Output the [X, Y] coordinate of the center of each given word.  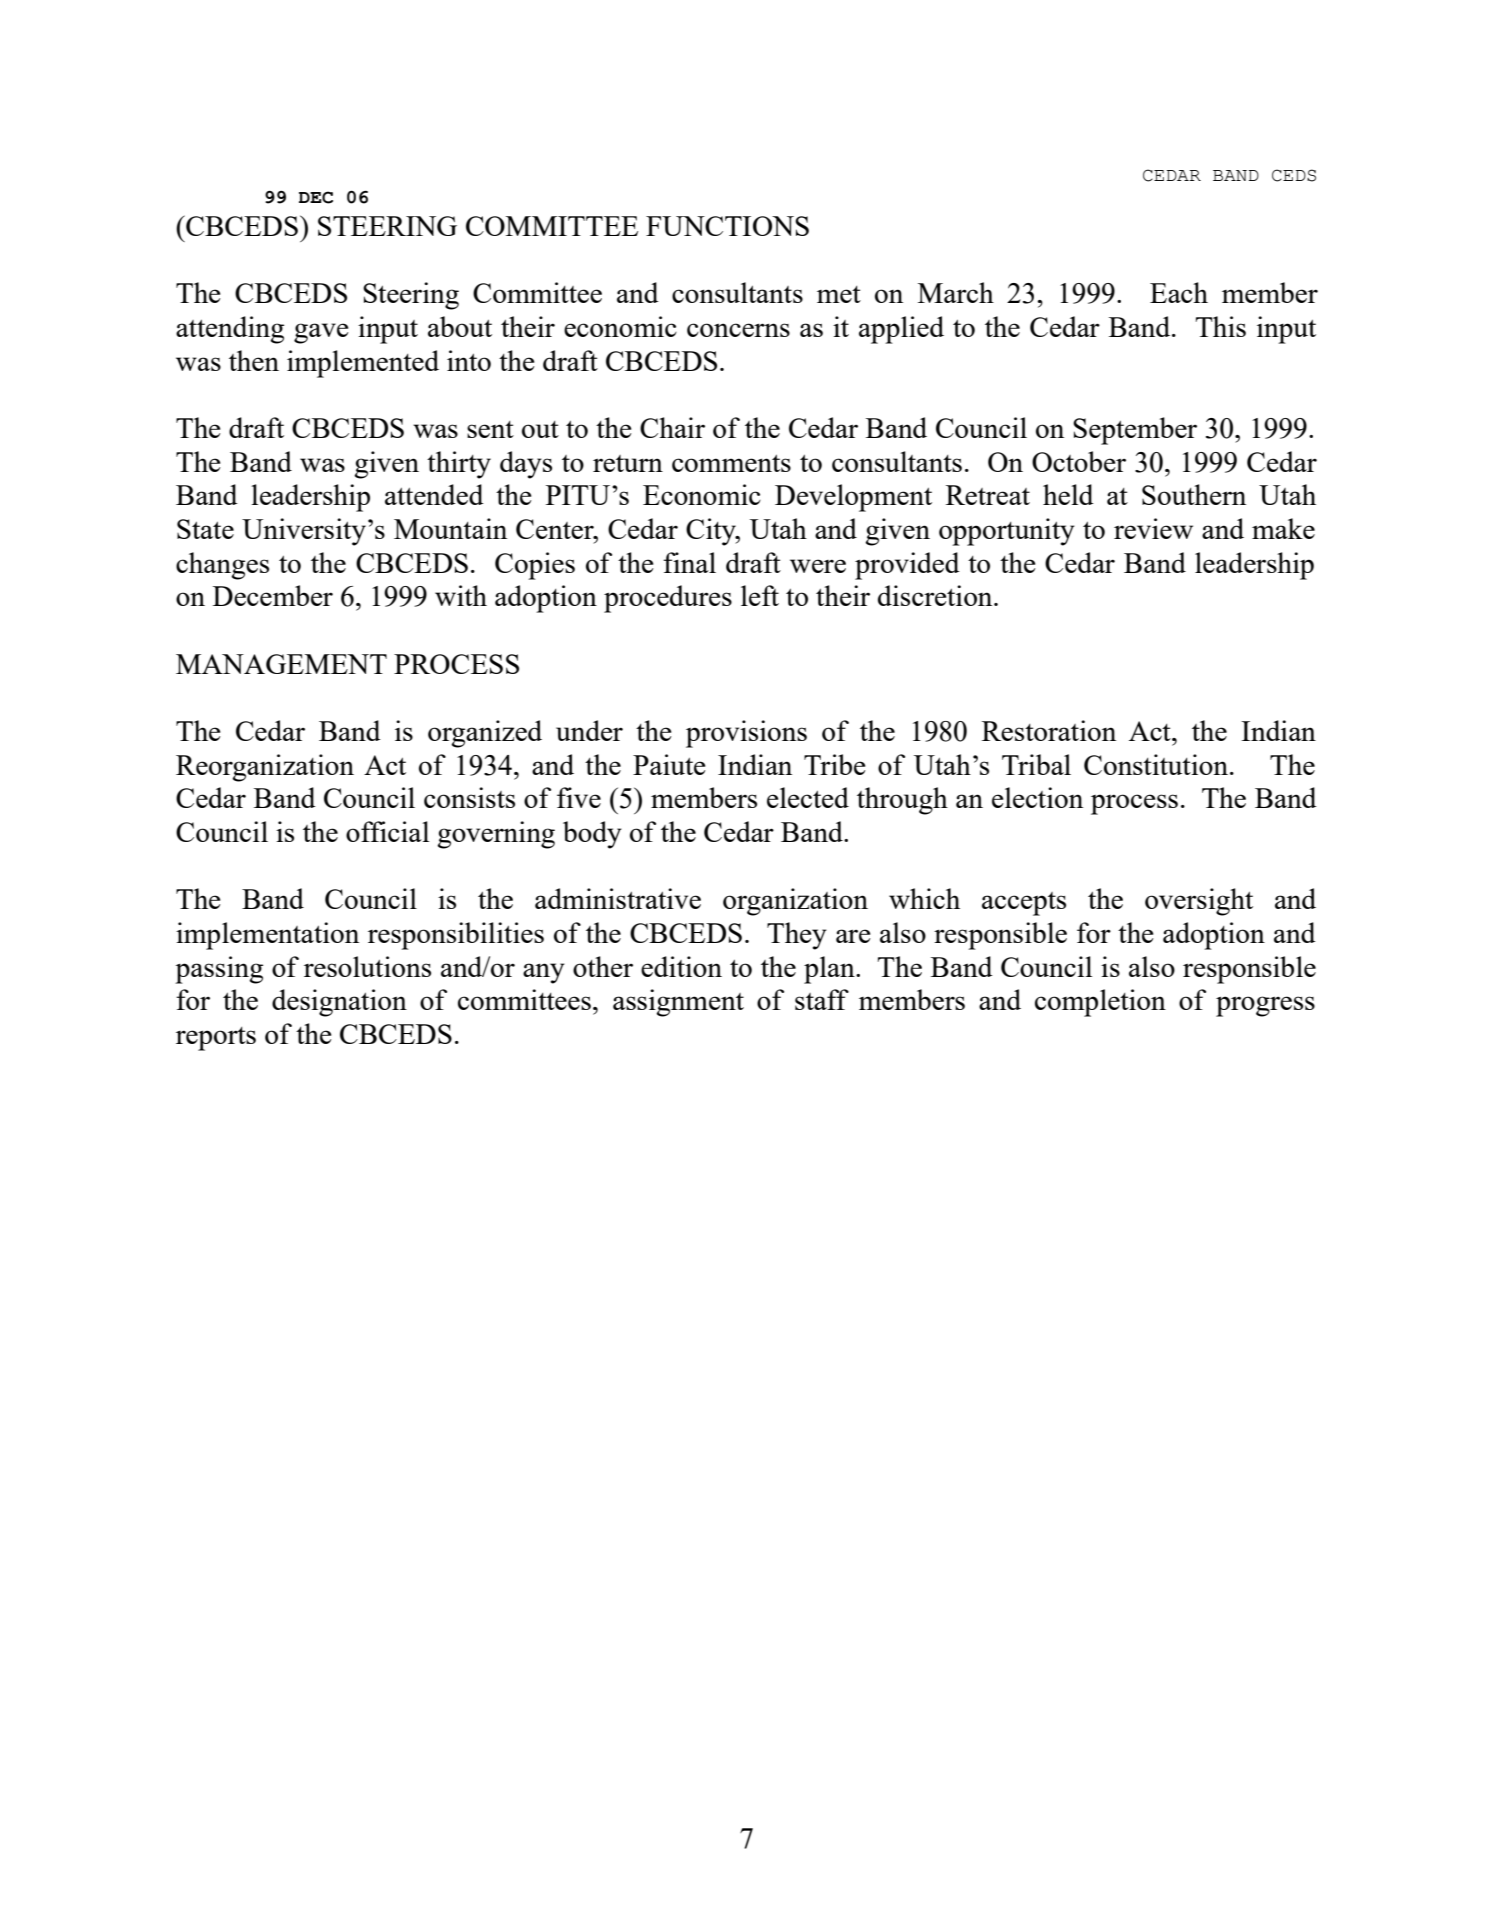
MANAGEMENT [281, 664]
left [760, 595]
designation [339, 1003]
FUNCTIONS [727, 226]
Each [1179, 292]
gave [321, 333]
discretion [936, 595]
